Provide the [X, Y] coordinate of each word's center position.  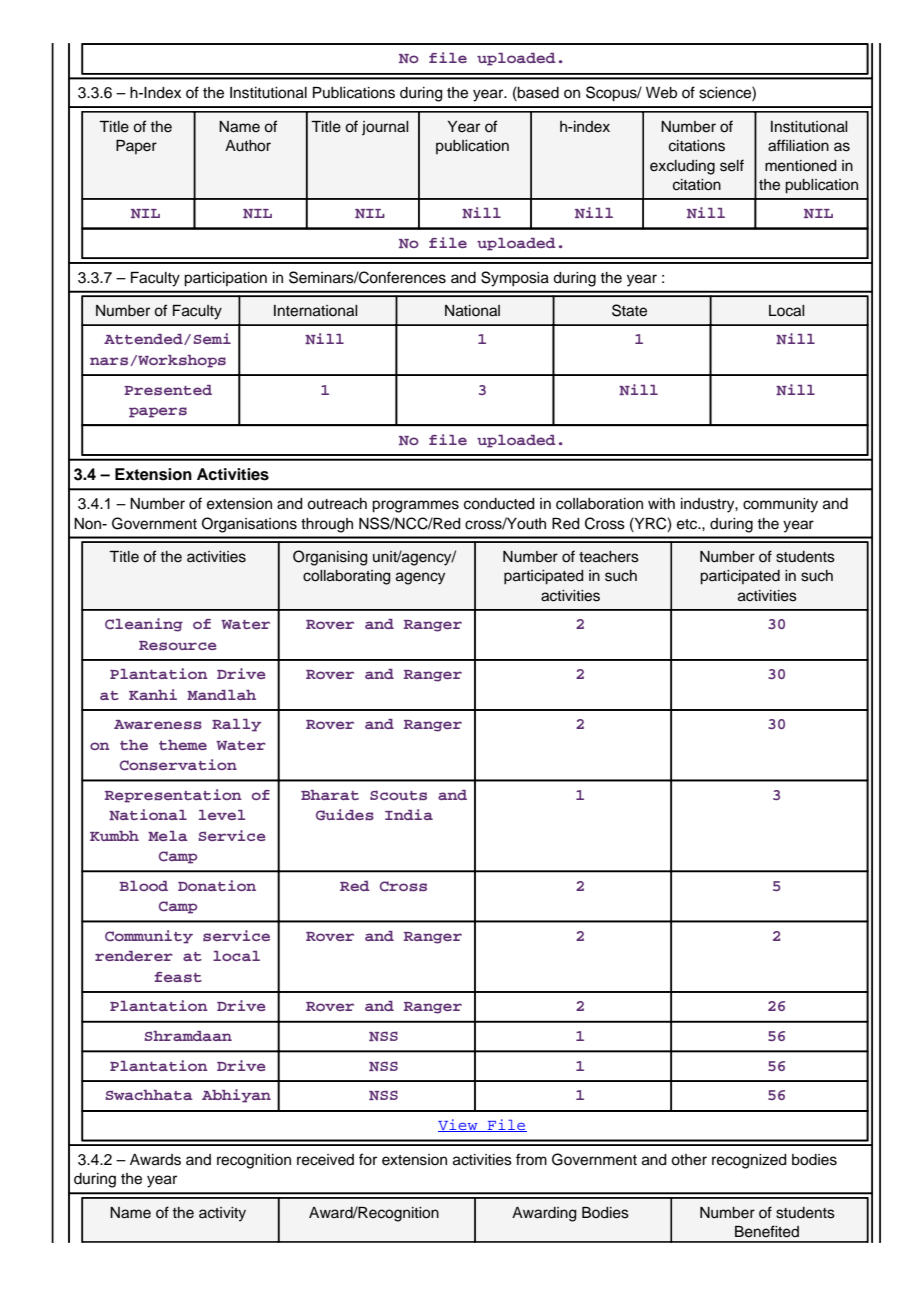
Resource [178, 645]
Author [248, 146]
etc [688, 524]
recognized [749, 1161]
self [732, 165]
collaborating [347, 577]
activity [222, 1214]
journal [385, 128]
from [531, 1159]
